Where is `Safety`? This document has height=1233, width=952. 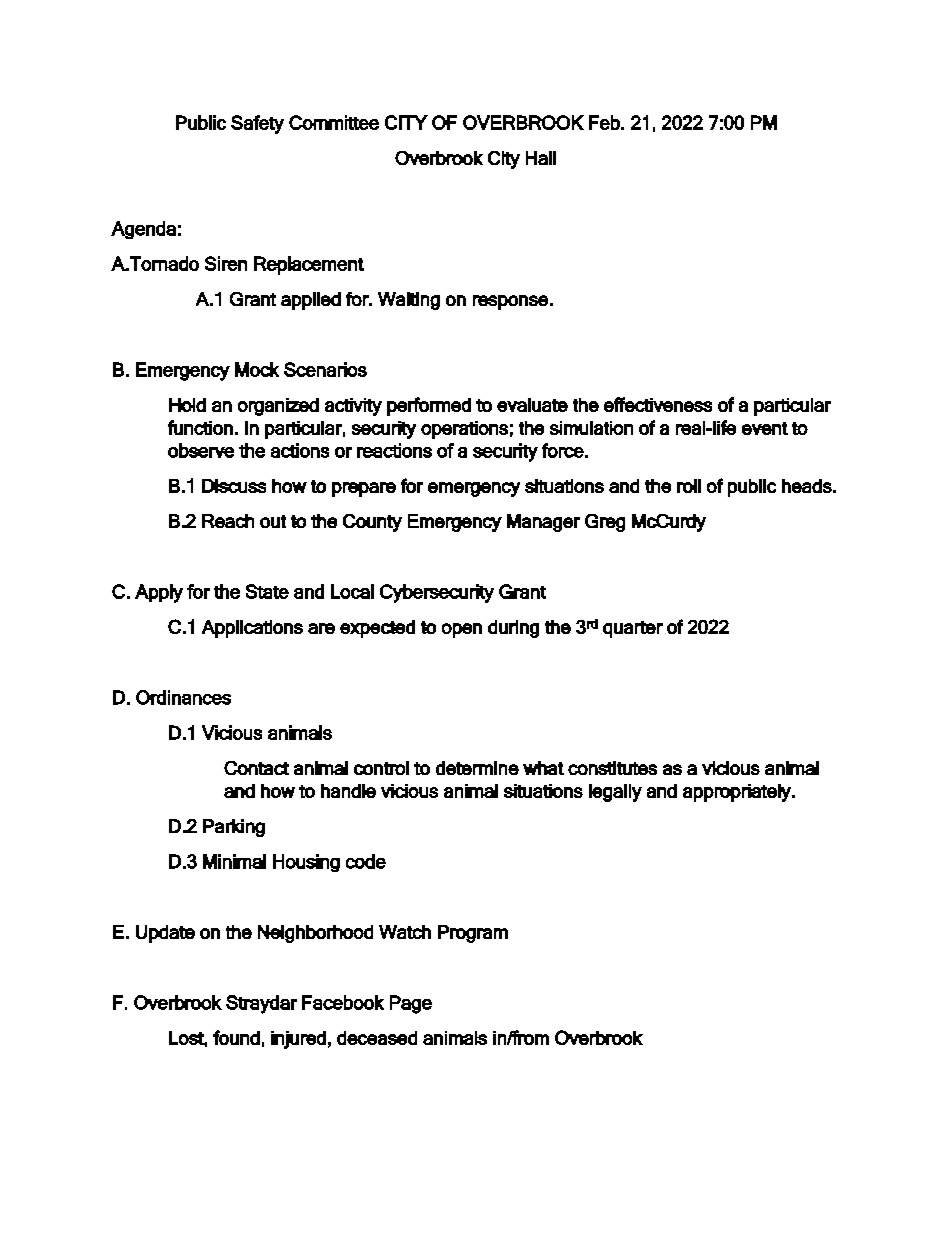
Safety is located at coordinates (257, 124).
